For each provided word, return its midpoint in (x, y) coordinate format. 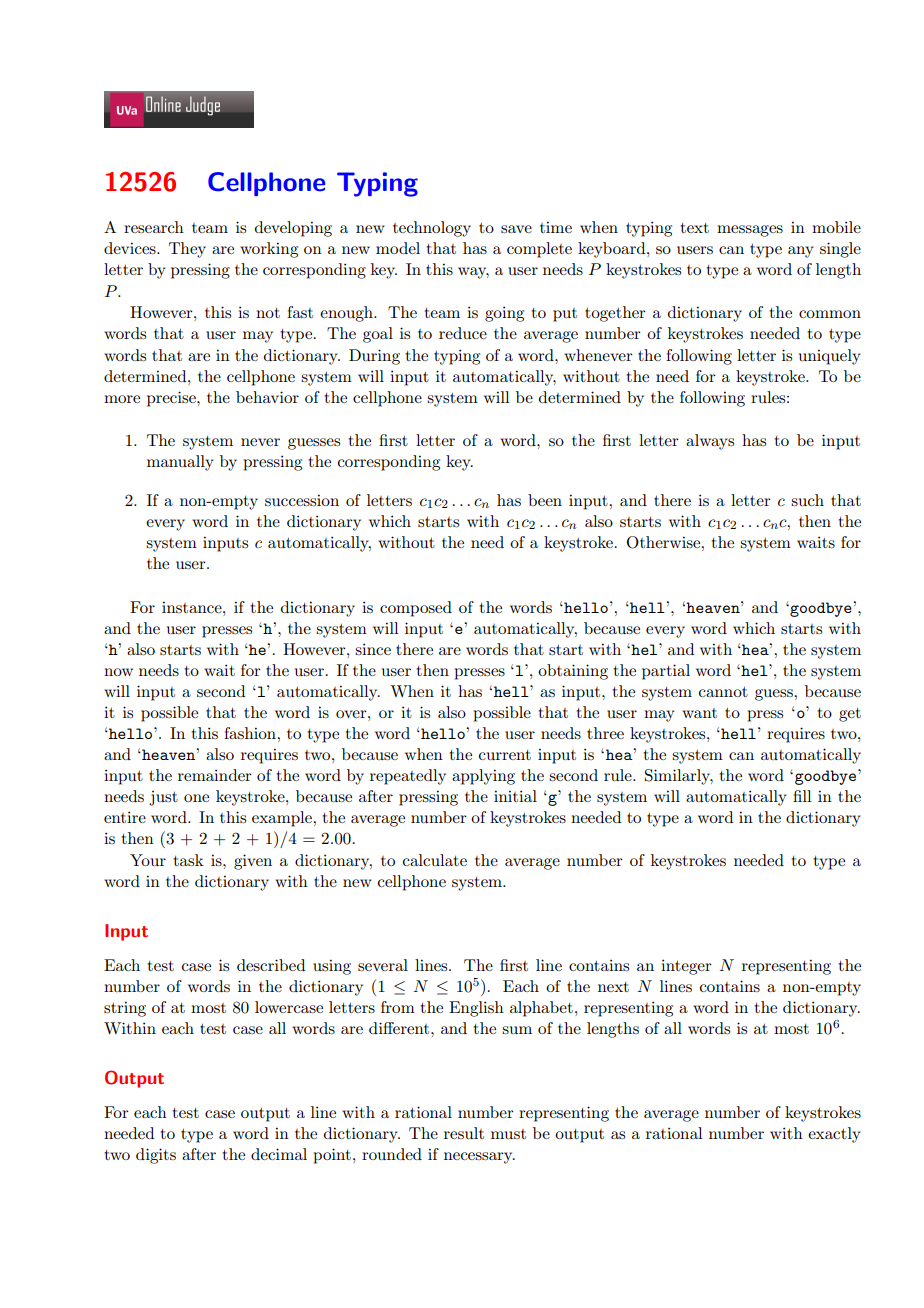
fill (802, 796)
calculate (435, 860)
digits (156, 1156)
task (189, 860)
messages (750, 231)
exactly (834, 1135)
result (464, 1133)
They (187, 250)
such (807, 500)
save (516, 229)
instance (193, 607)
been (545, 500)
